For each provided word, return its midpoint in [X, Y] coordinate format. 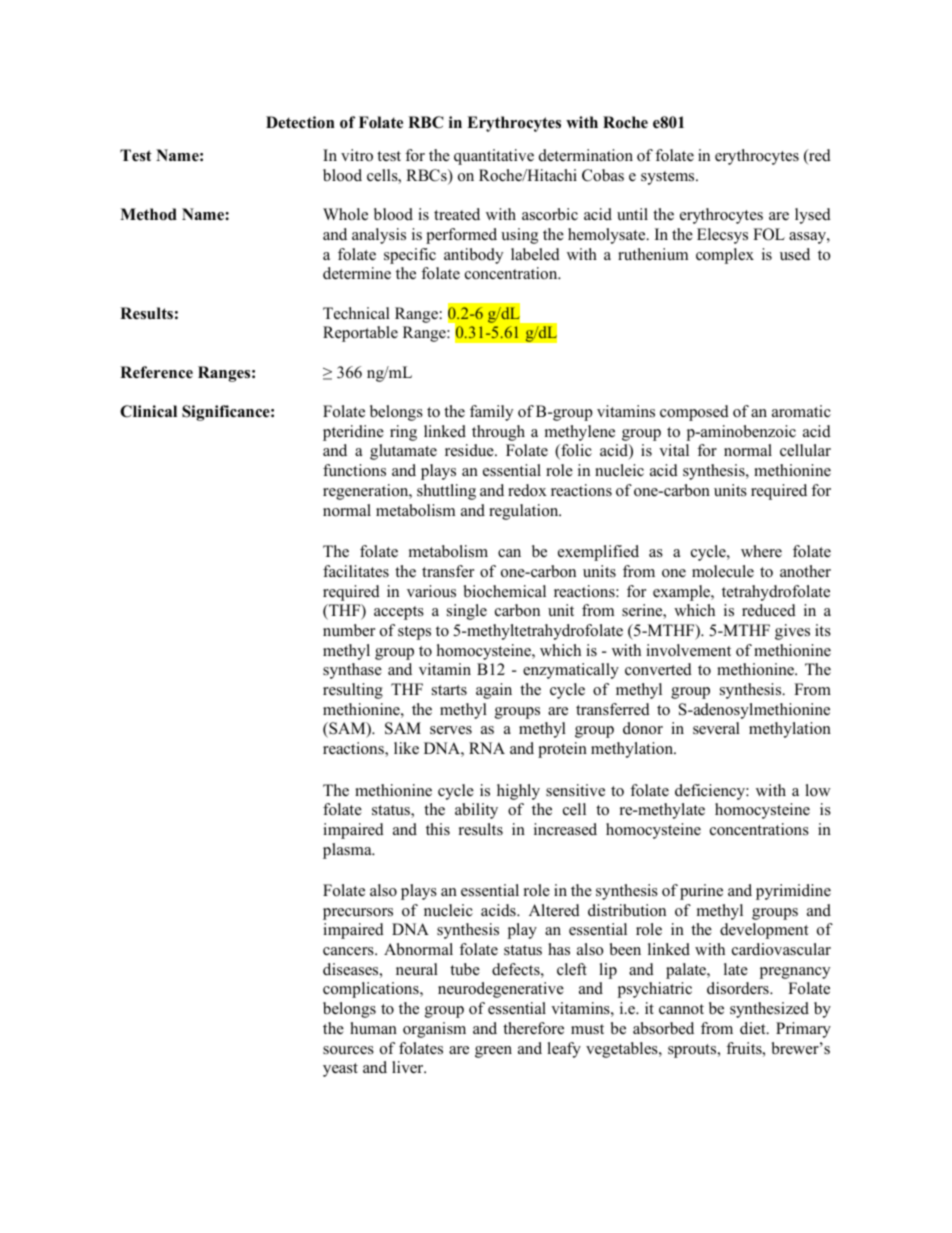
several [716, 728]
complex [725, 256]
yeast [340, 1070]
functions [354, 470]
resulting [353, 691]
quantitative [494, 157]
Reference [156, 372]
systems [669, 178]
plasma [348, 851]
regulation [525, 512]
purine [701, 892]
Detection [300, 122]
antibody [473, 256]
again [494, 691]
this [438, 829]
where [761, 551]
